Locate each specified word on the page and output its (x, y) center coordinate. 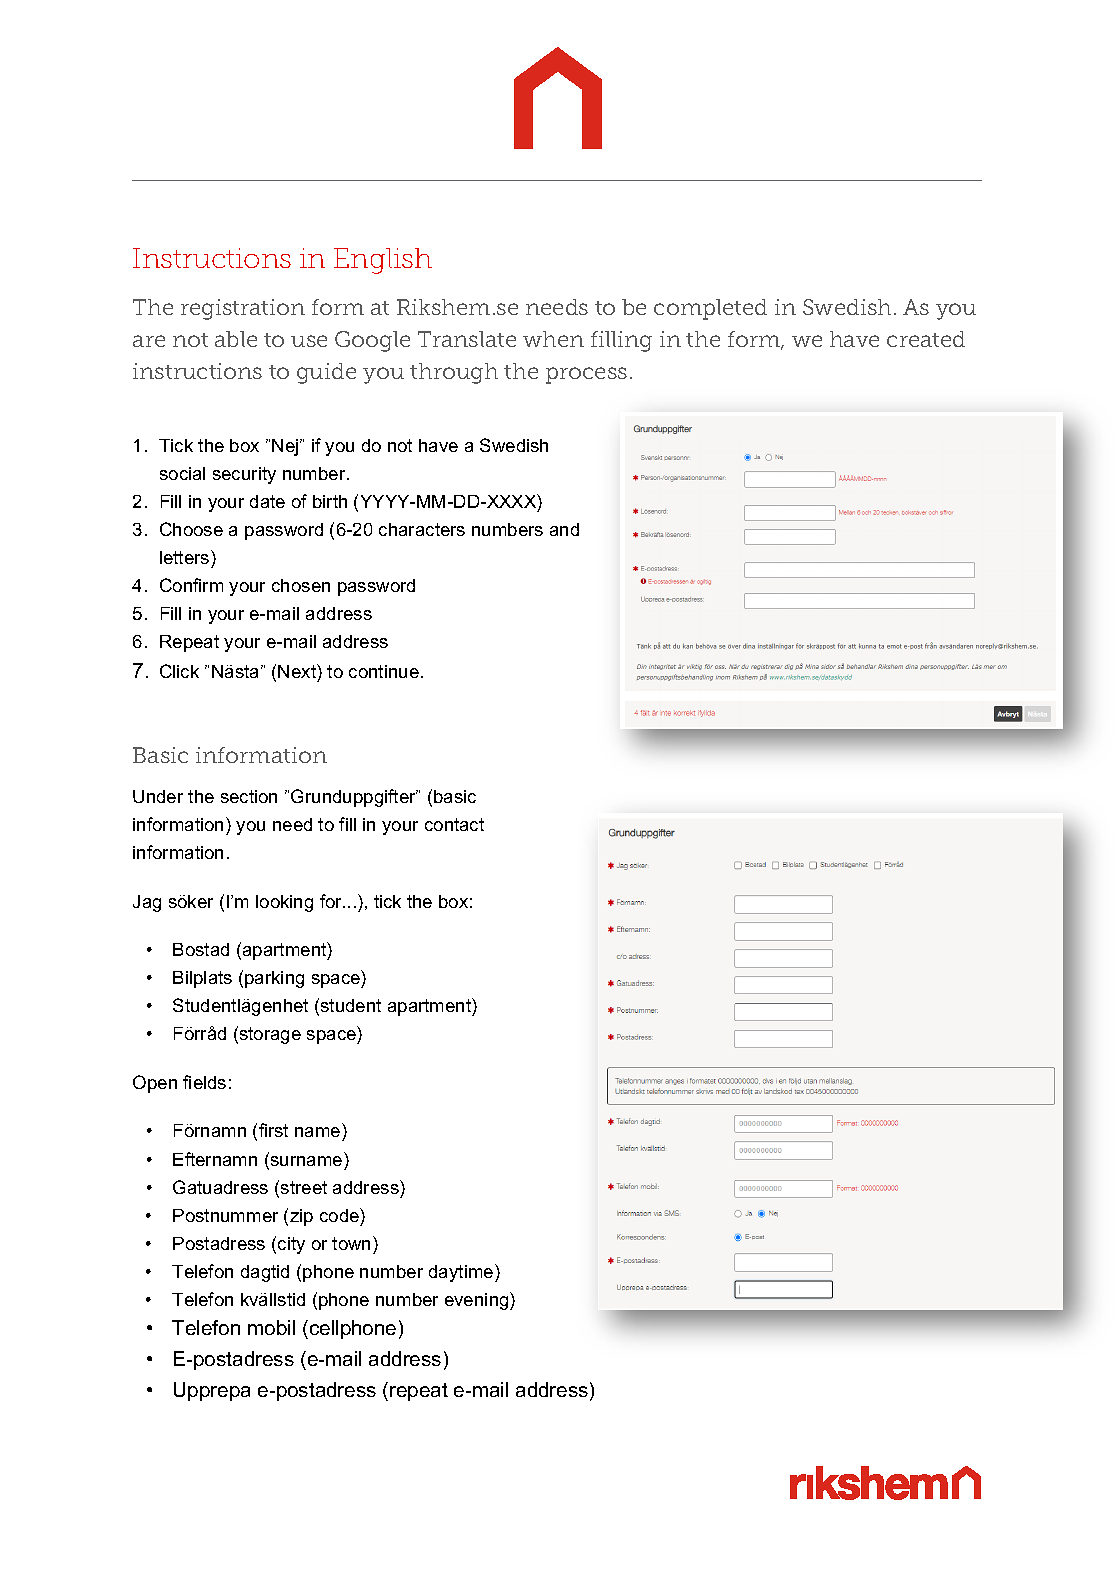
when (553, 339)
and (564, 529)
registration (243, 309)
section (249, 796)
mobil (271, 1327)
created (926, 339)
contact (454, 824)
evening (478, 1301)
